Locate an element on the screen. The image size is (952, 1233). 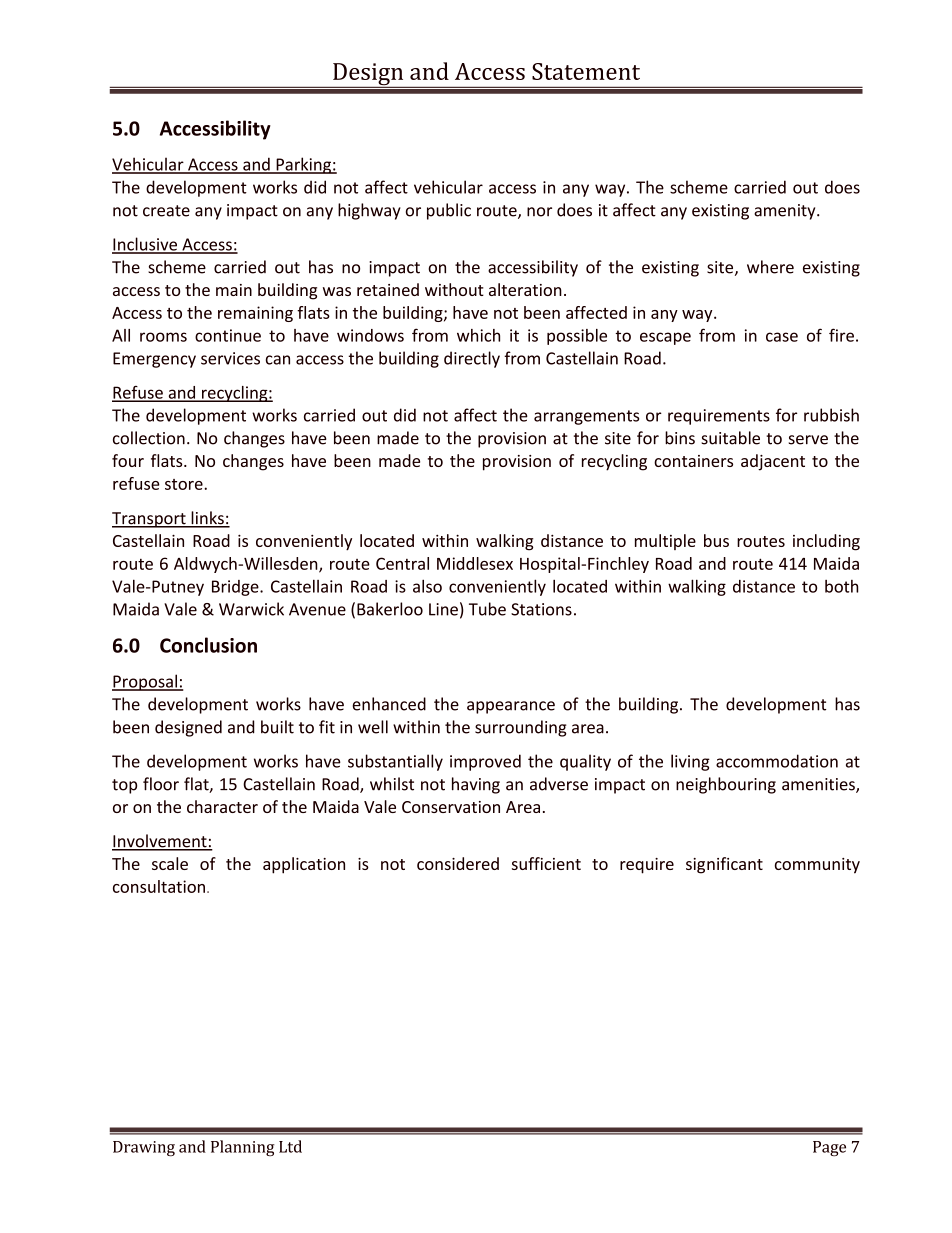
Ltd is located at coordinates (290, 1146).
